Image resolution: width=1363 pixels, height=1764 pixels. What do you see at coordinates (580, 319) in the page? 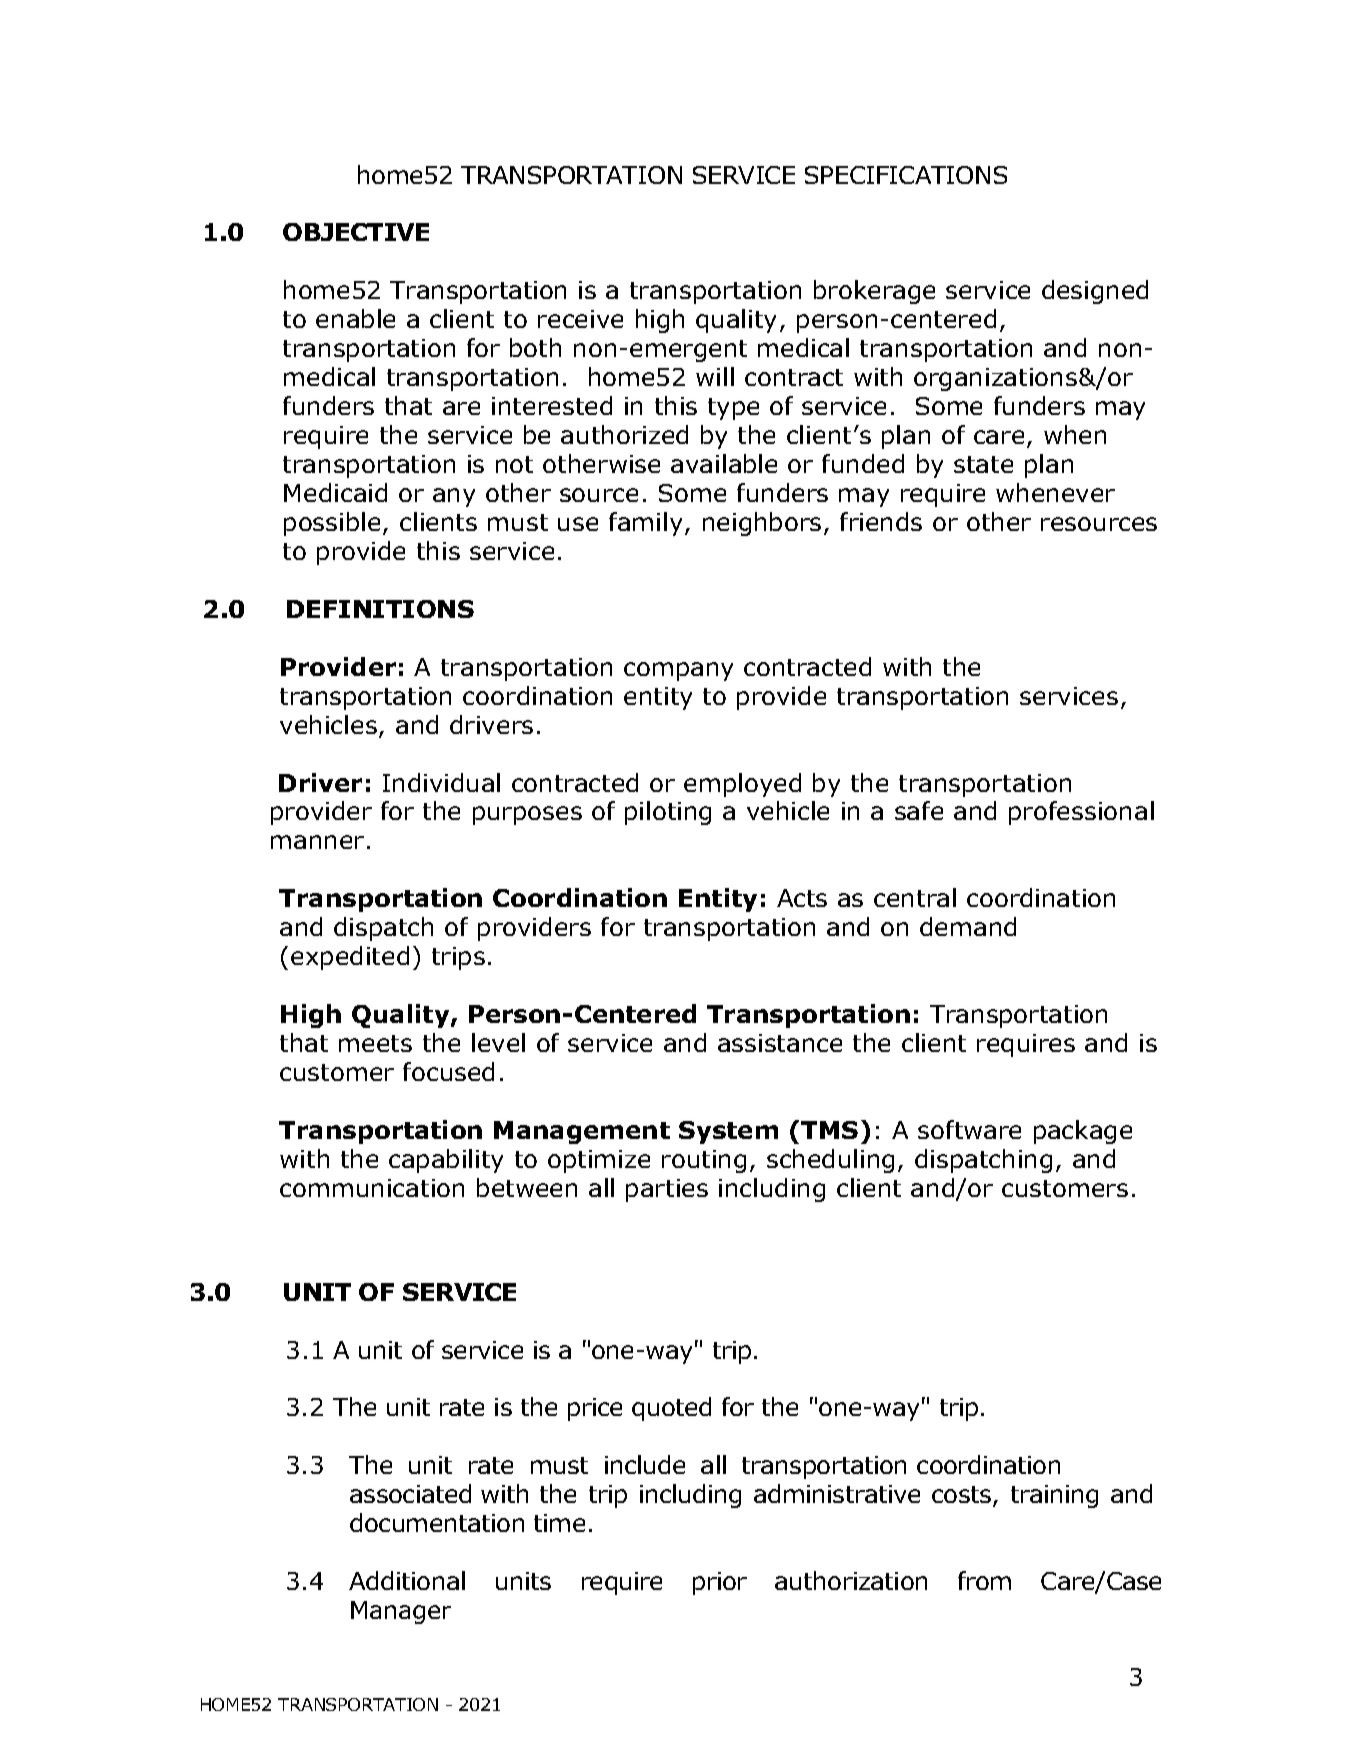
I see `receive` at bounding box center [580, 319].
